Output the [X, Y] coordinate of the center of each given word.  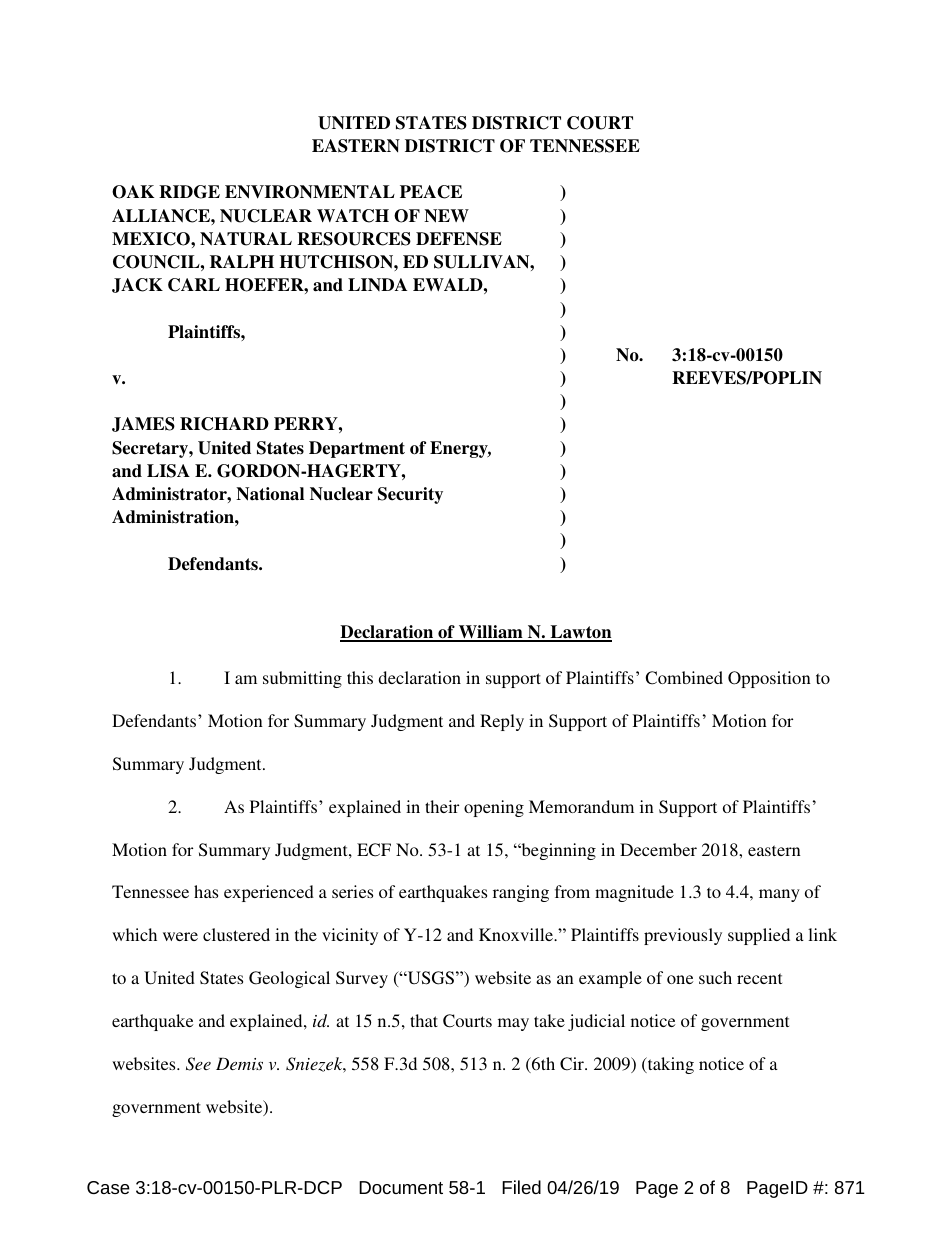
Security [410, 495]
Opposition [769, 679]
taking [669, 1065]
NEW [446, 216]
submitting [302, 679]
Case [108, 1187]
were [180, 936]
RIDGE [189, 192]
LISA [168, 471]
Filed [521, 1187]
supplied [759, 936]
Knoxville [517, 934]
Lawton [580, 633]
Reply [502, 722]
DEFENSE [459, 239]
